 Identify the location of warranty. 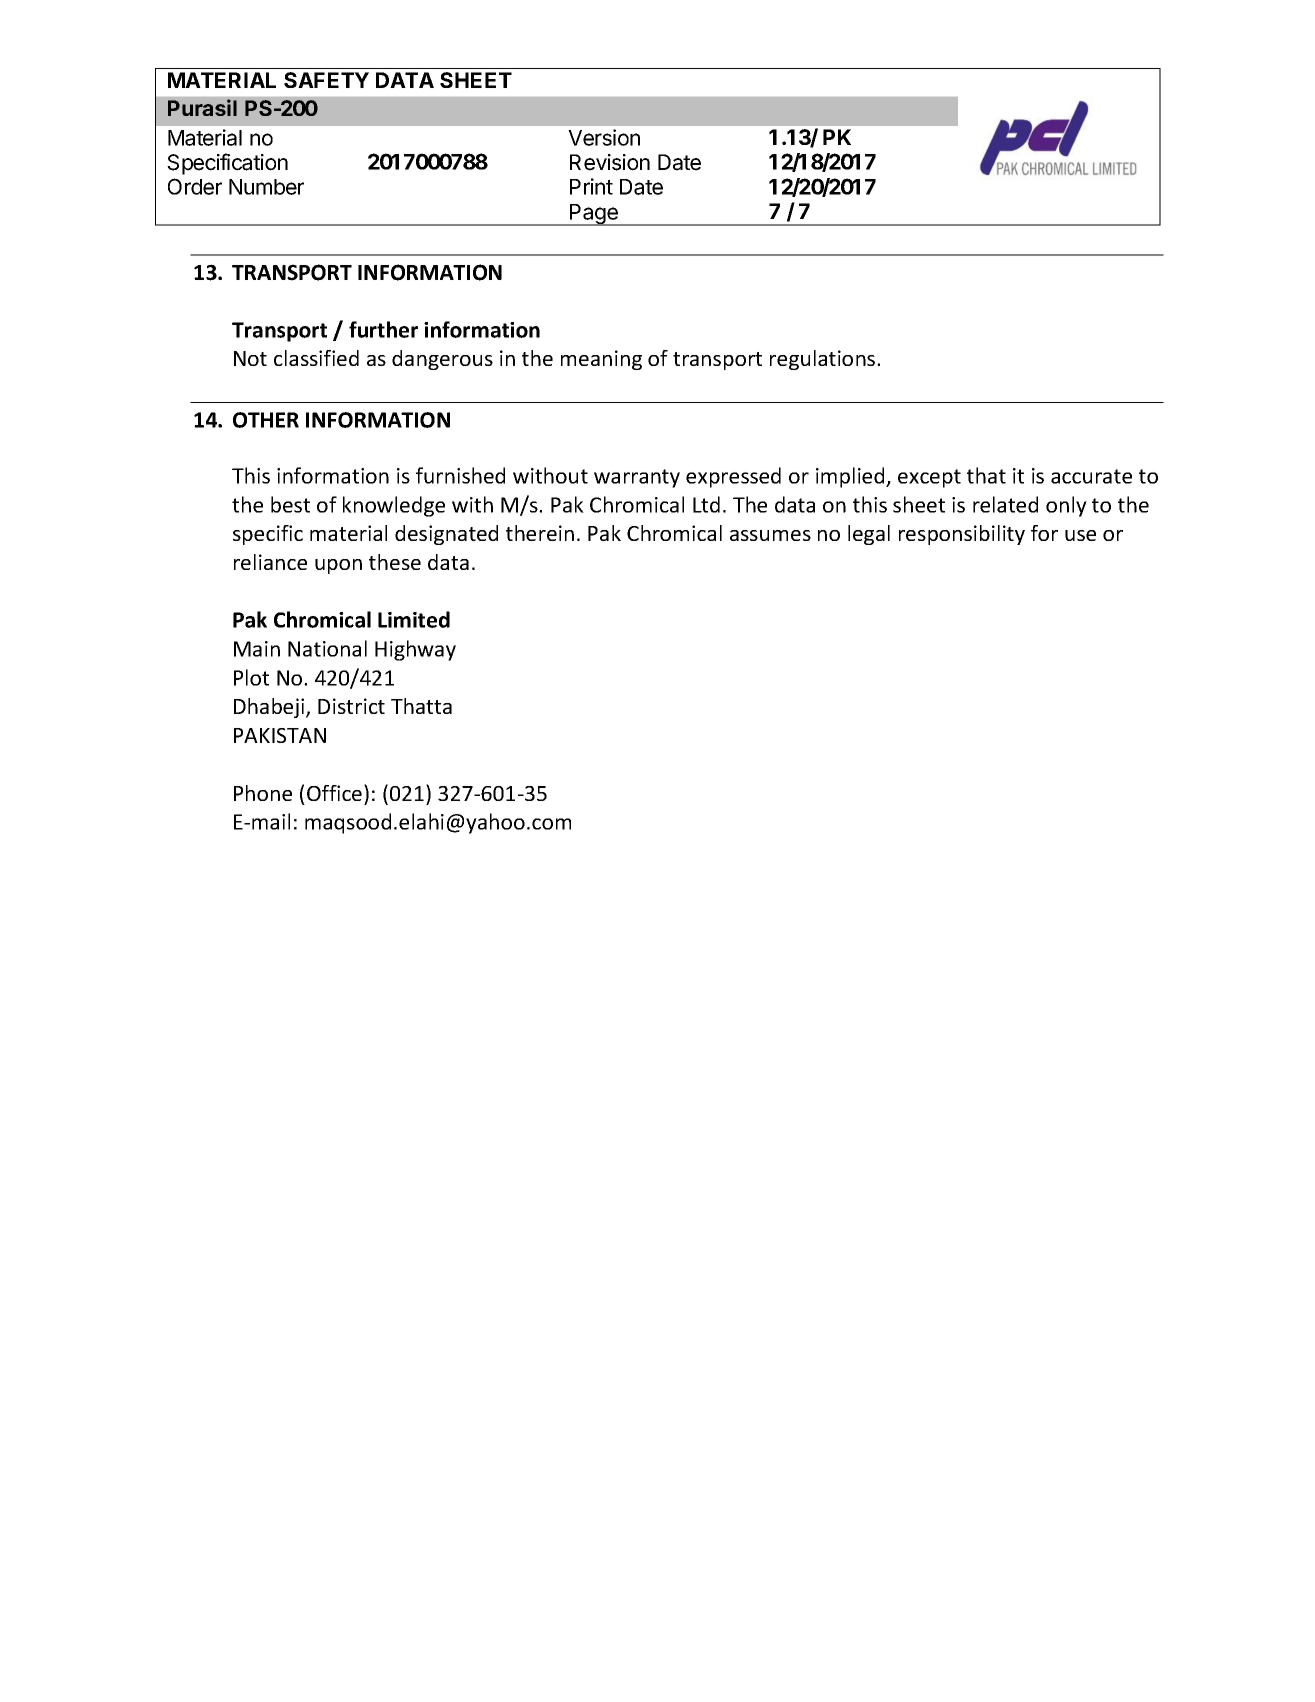
(637, 478).
